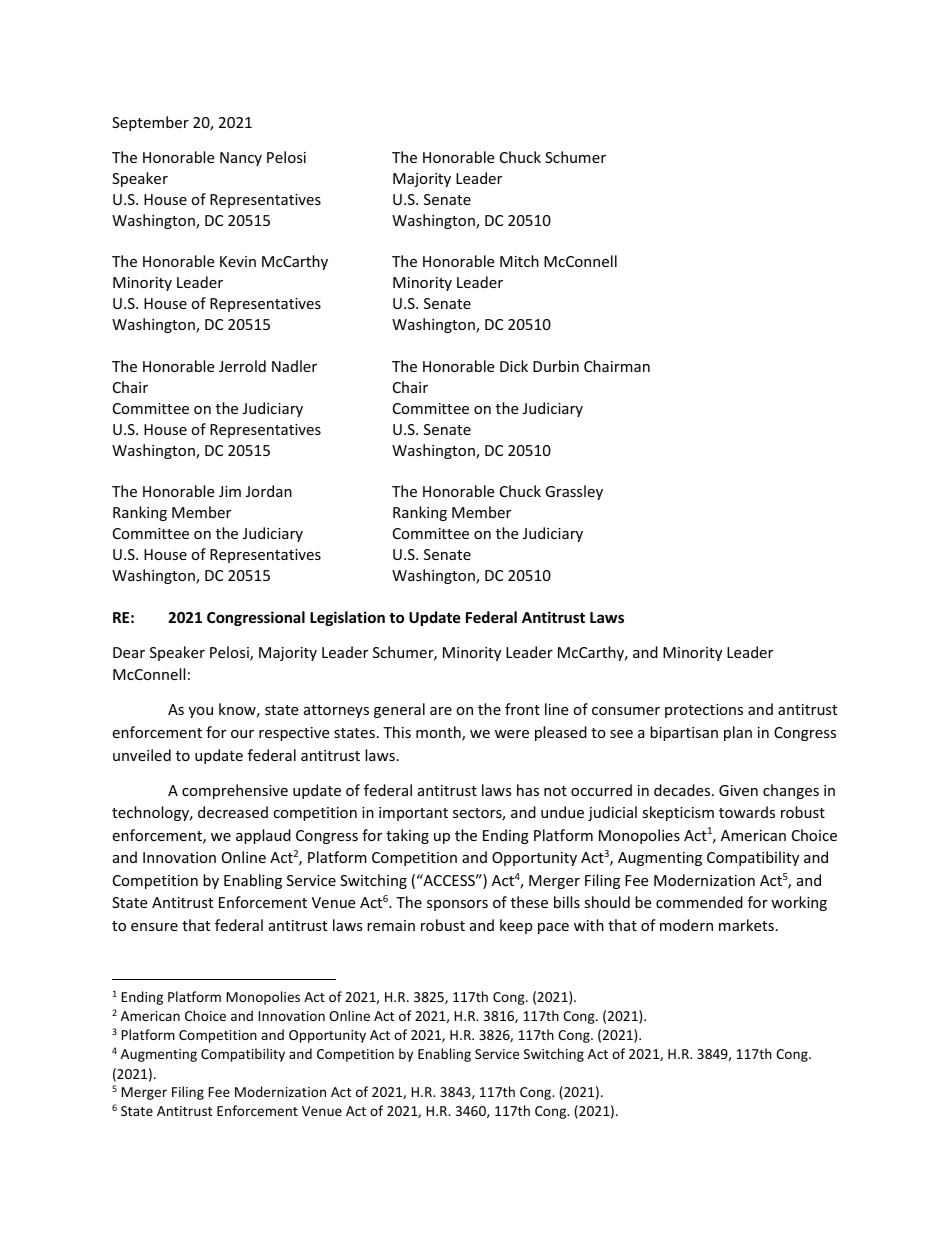 This screenshot has width=952, height=1233. I want to click on Grassley, so click(574, 492).
